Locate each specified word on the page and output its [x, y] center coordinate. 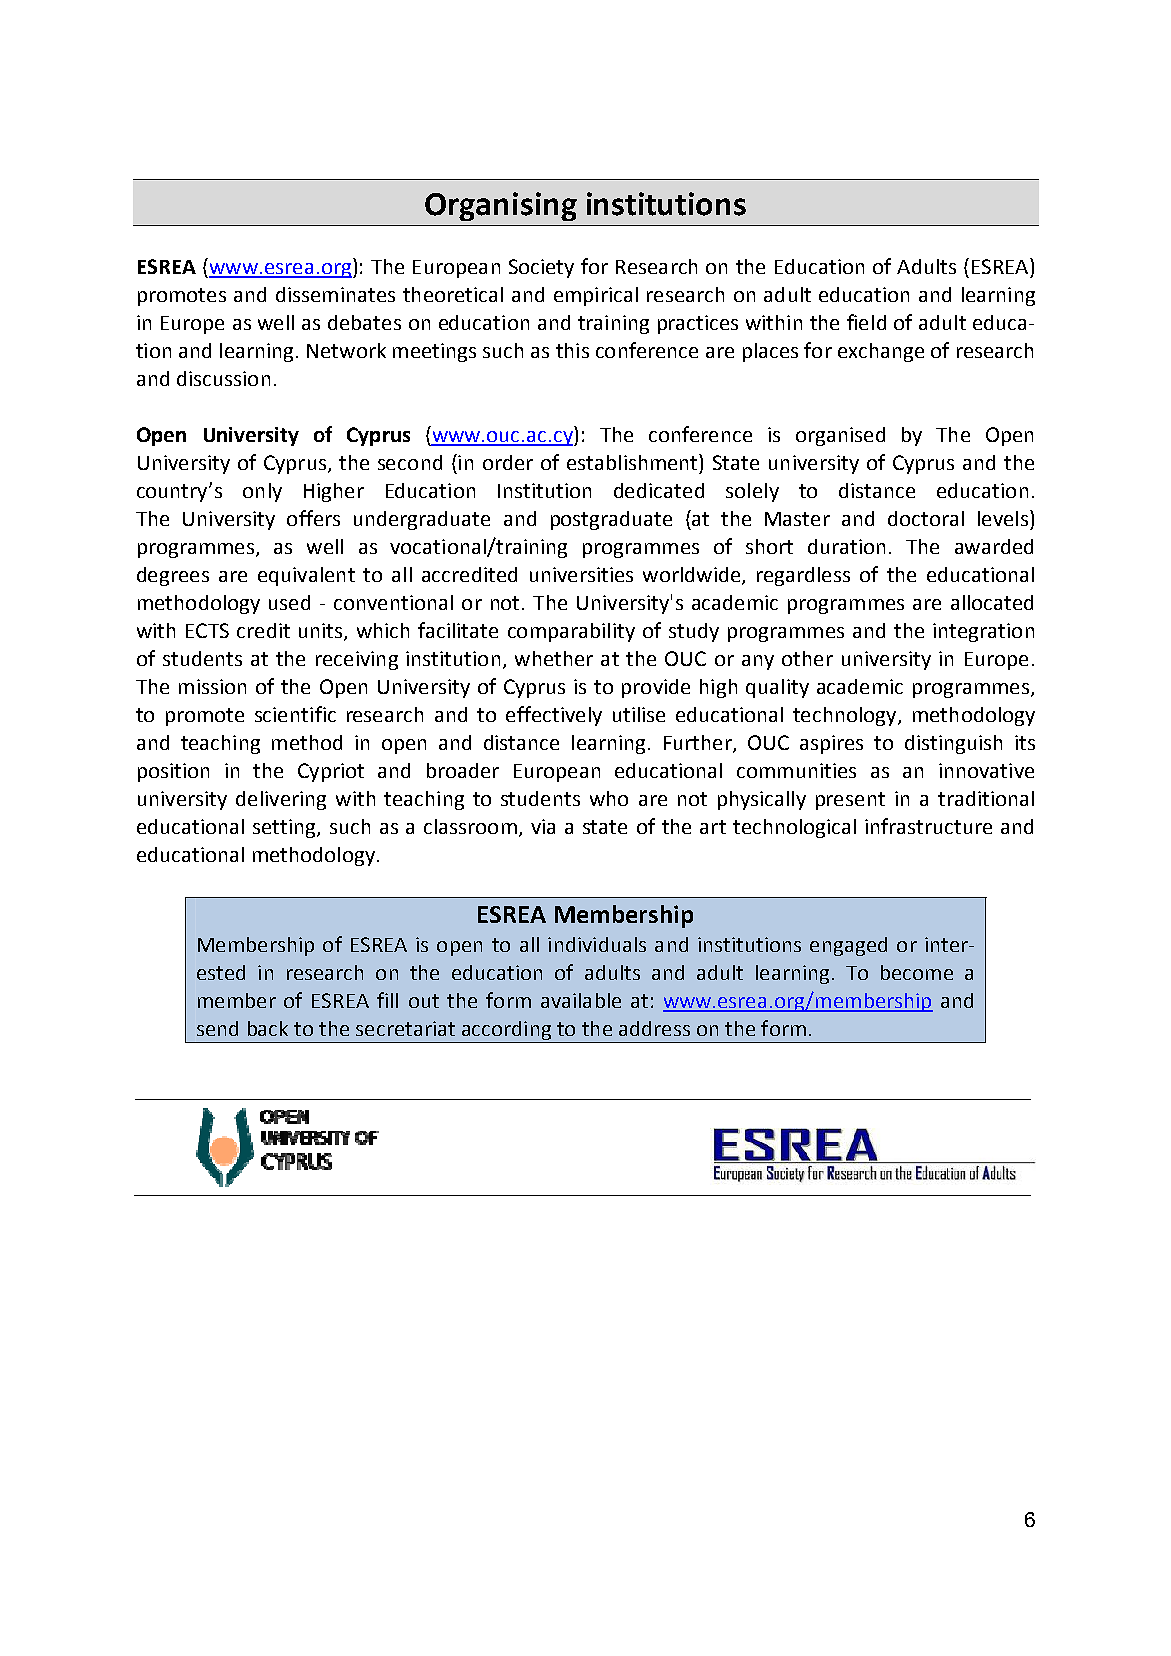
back [268, 1028]
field [866, 322]
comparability [571, 632]
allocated [992, 602]
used [289, 602]
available [581, 1000]
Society [541, 268]
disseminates [335, 294]
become [917, 972]
